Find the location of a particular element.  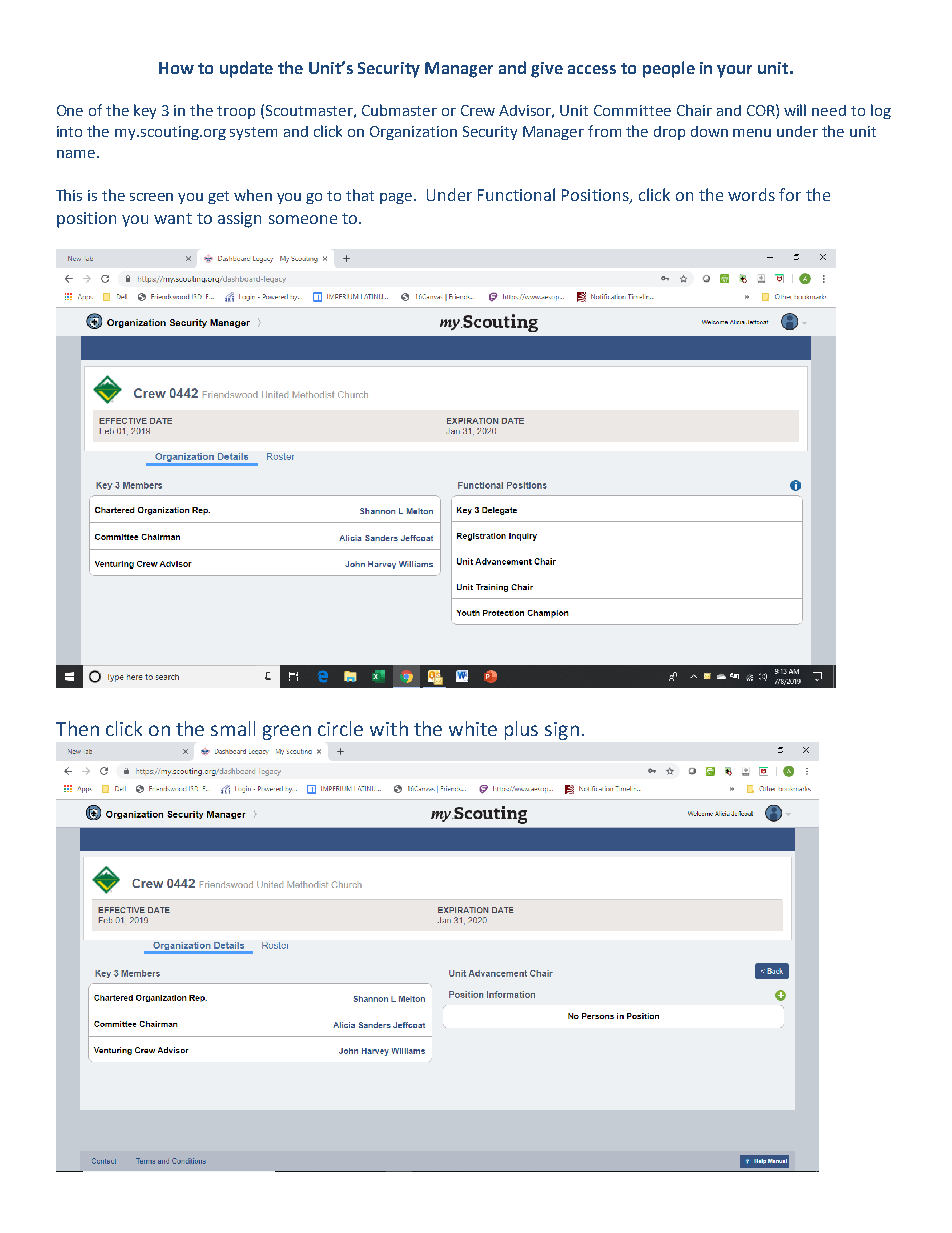

Crew is located at coordinates (478, 110).
